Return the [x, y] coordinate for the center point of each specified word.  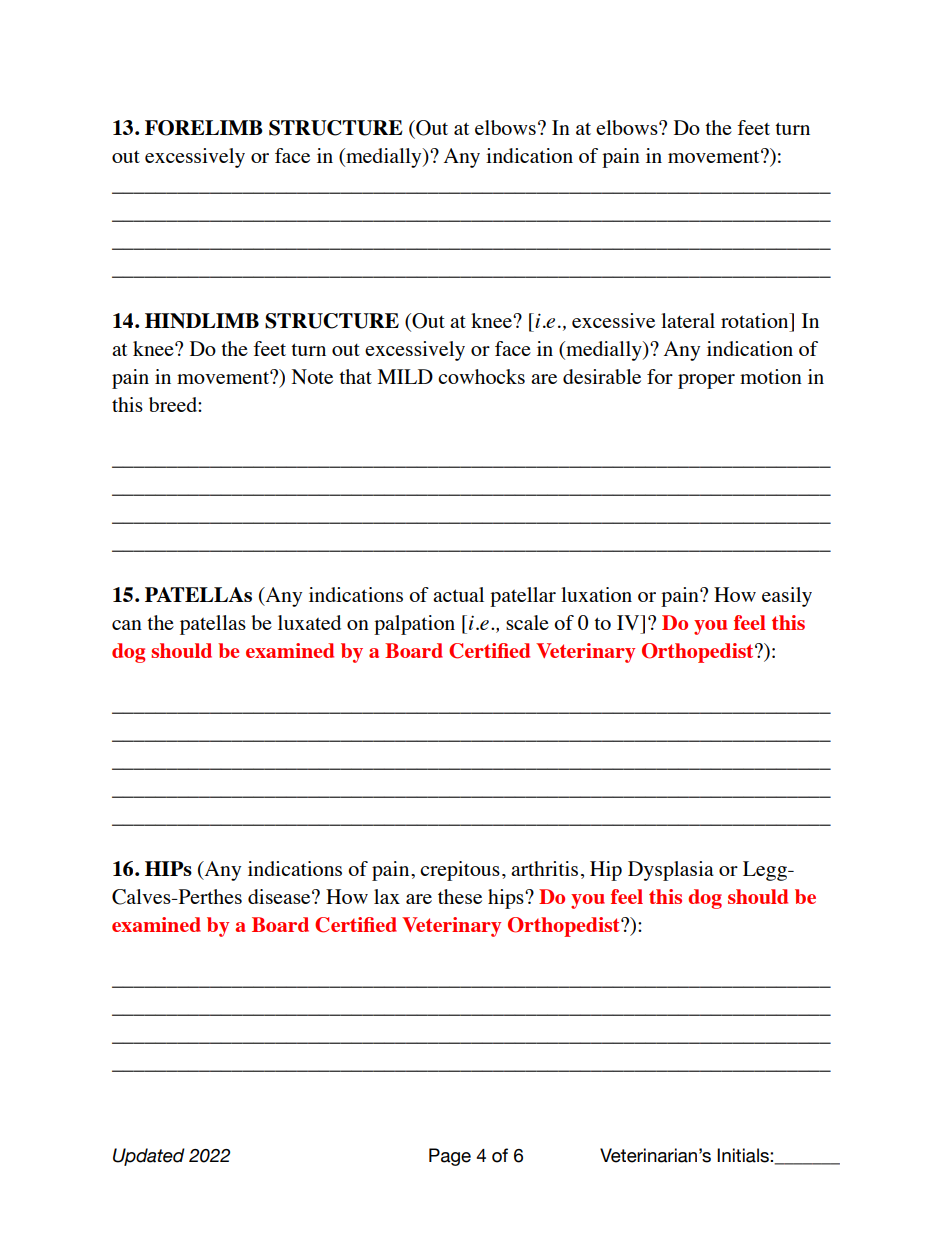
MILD [405, 376]
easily [787, 597]
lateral [688, 320]
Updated [149, 1157]
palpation [414, 625]
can [127, 625]
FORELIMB [204, 128]
